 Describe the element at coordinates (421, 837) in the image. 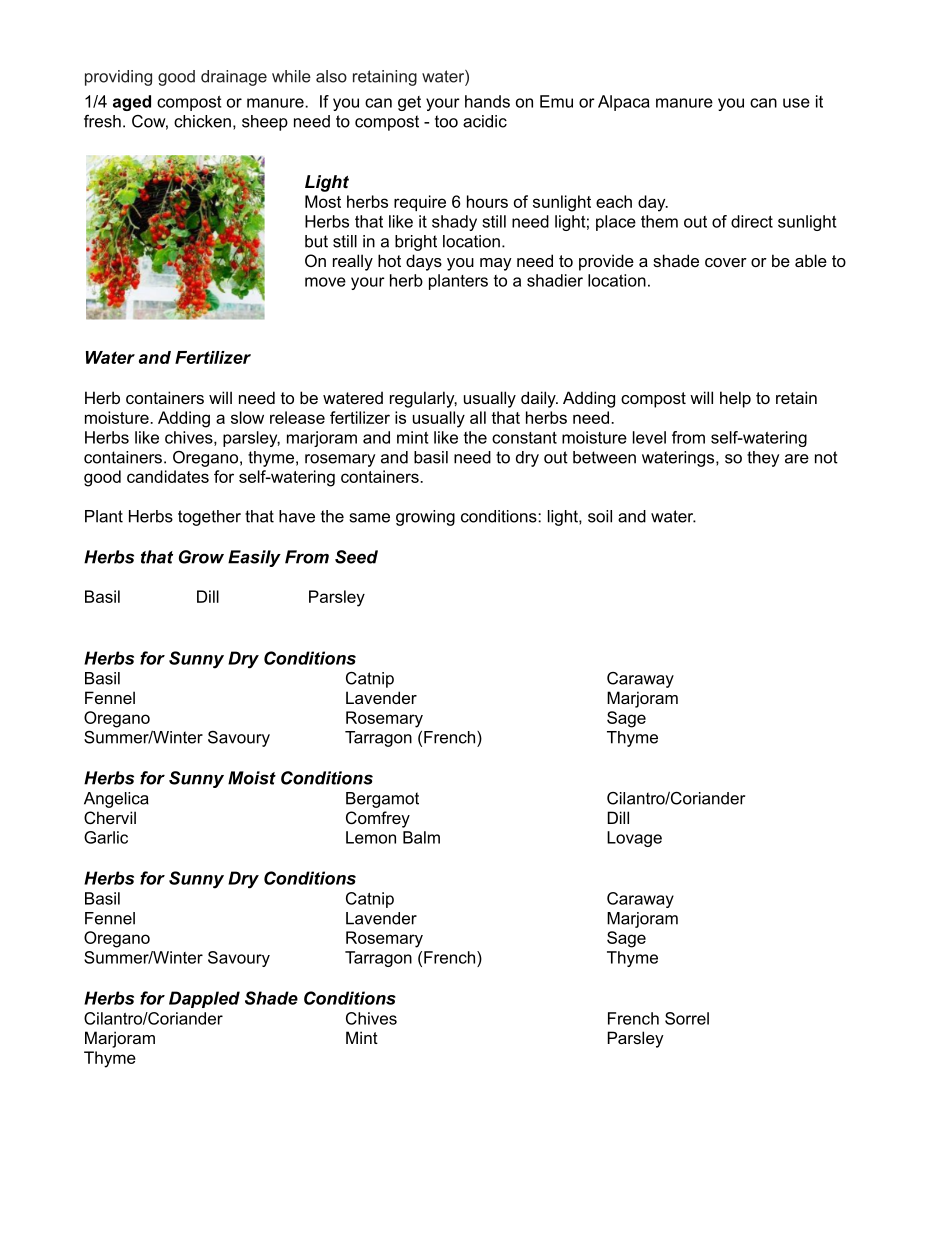

I see `Balm` at that location.
